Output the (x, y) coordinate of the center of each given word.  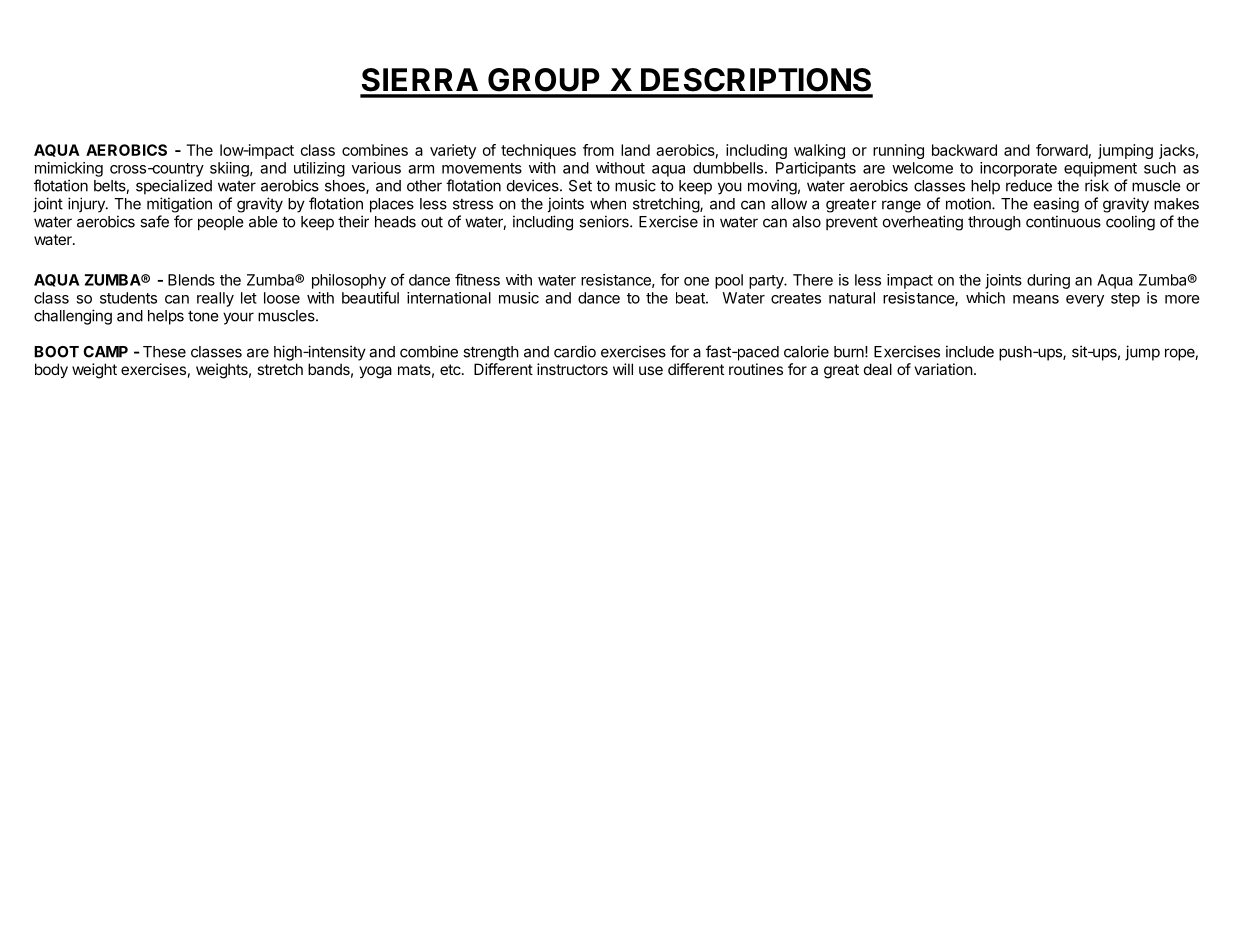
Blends (191, 280)
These (164, 352)
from (598, 150)
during (1048, 281)
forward (1062, 150)
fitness (477, 279)
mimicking (69, 169)
